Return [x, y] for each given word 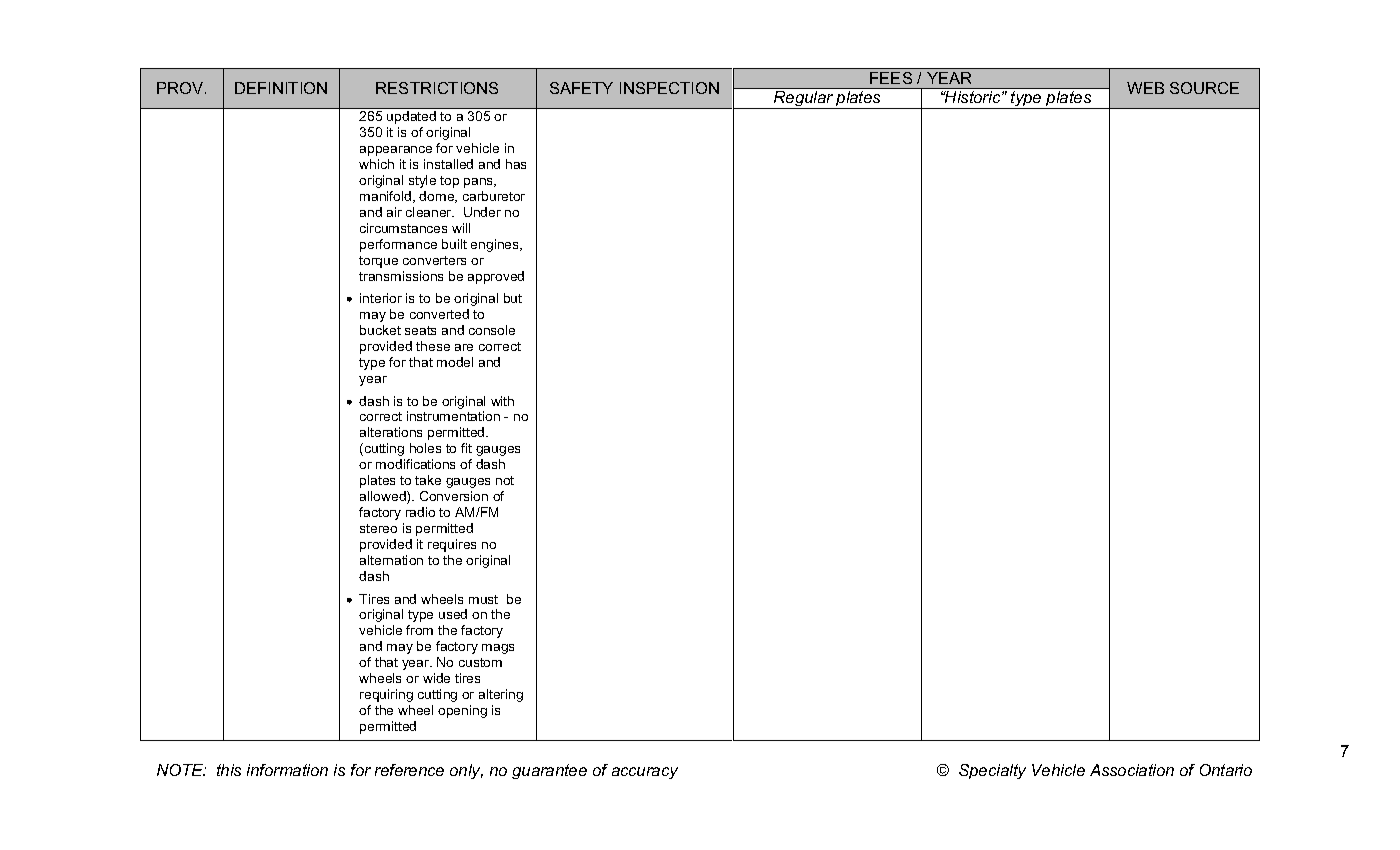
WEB [1145, 88]
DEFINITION [281, 88]
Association [1132, 770]
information [287, 770]
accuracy [645, 773]
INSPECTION [669, 88]
